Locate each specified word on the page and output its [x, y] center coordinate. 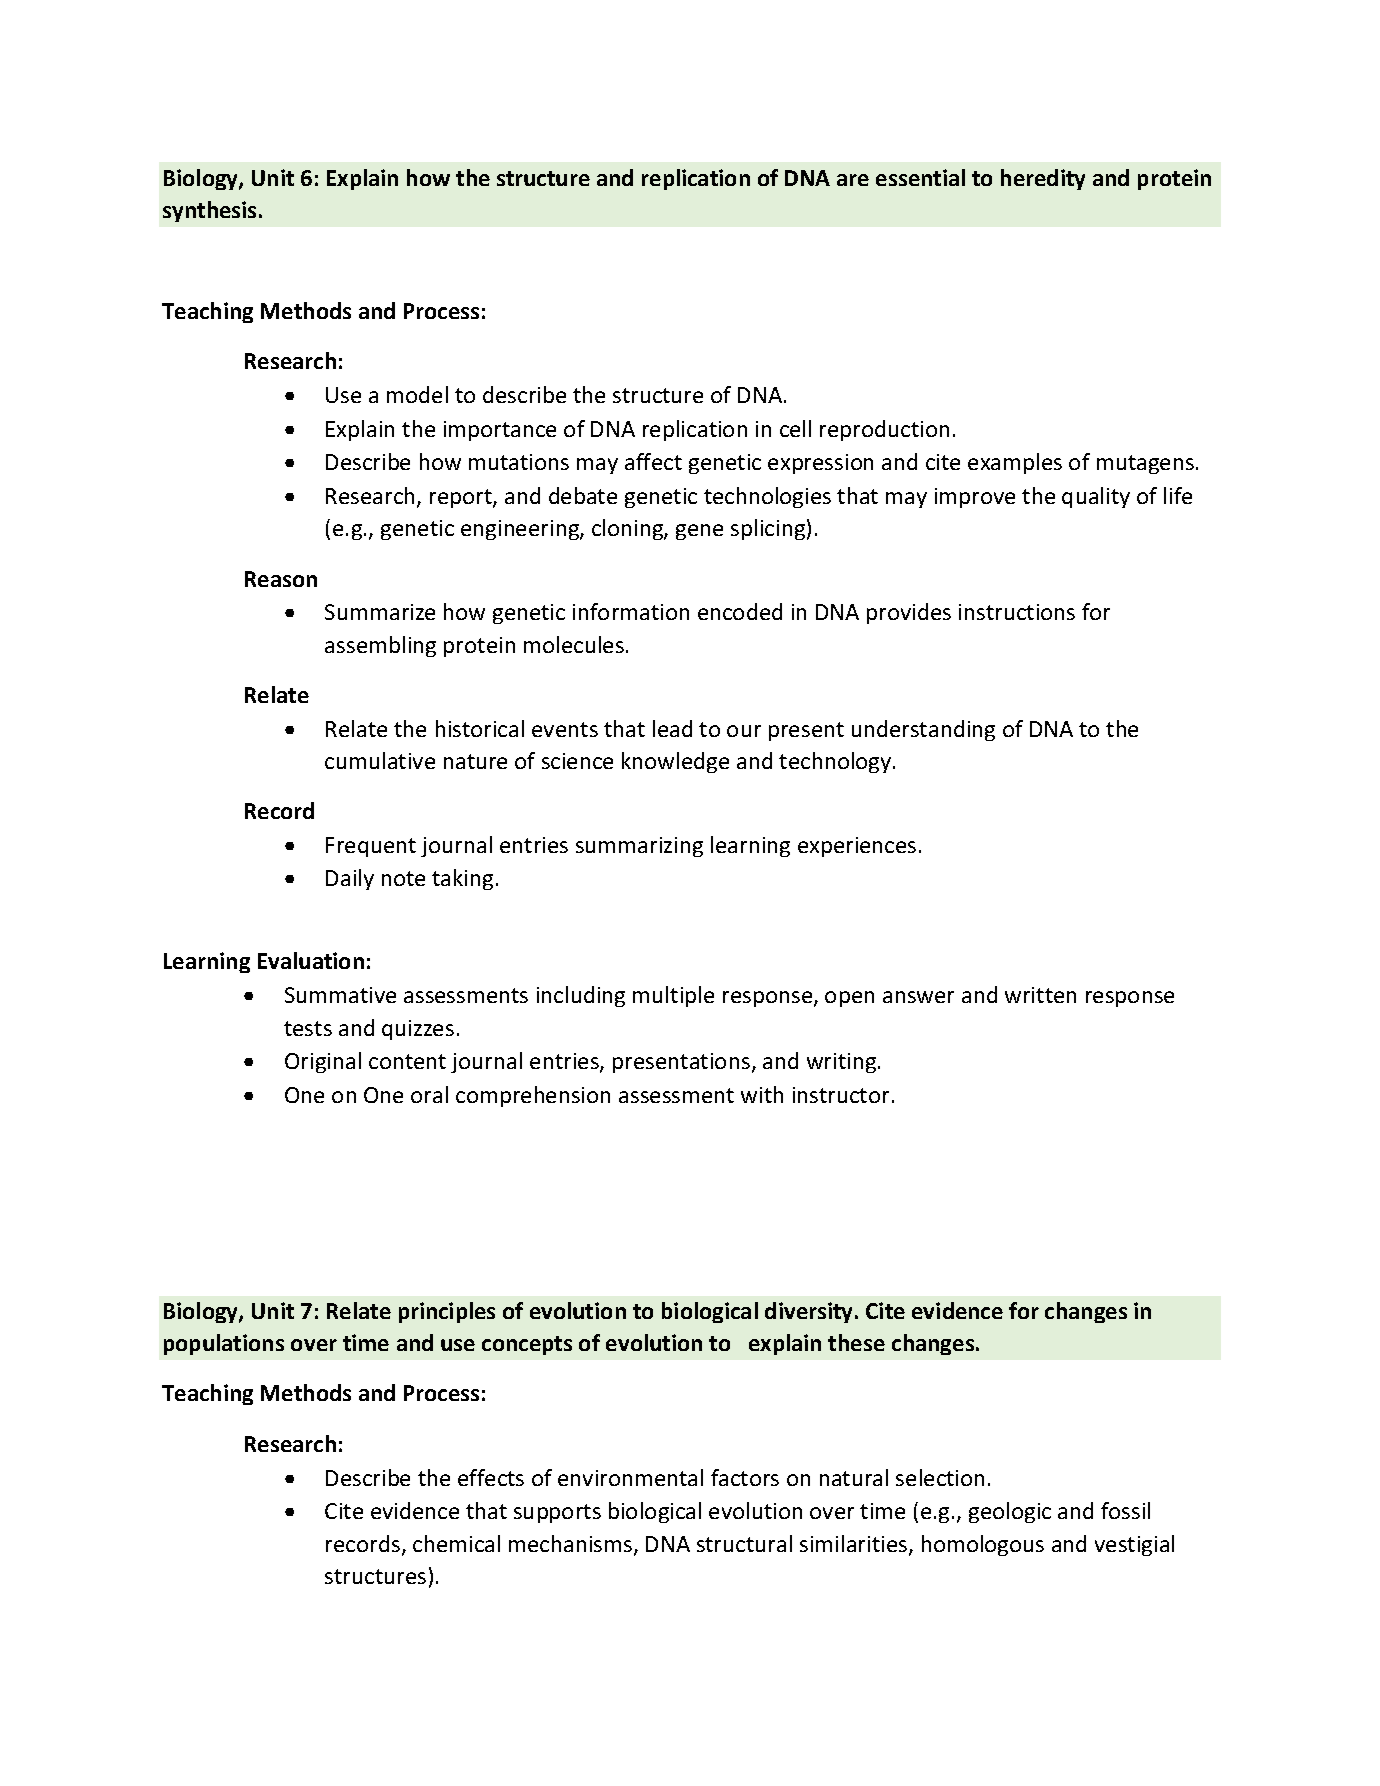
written [1040, 995]
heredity [1043, 179]
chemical [456, 1543]
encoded [740, 611]
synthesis [209, 211]
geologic [1010, 1512]
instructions [1017, 612]
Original [323, 1062]
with [762, 1094]
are [853, 180]
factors [745, 1477]
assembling [380, 646]
